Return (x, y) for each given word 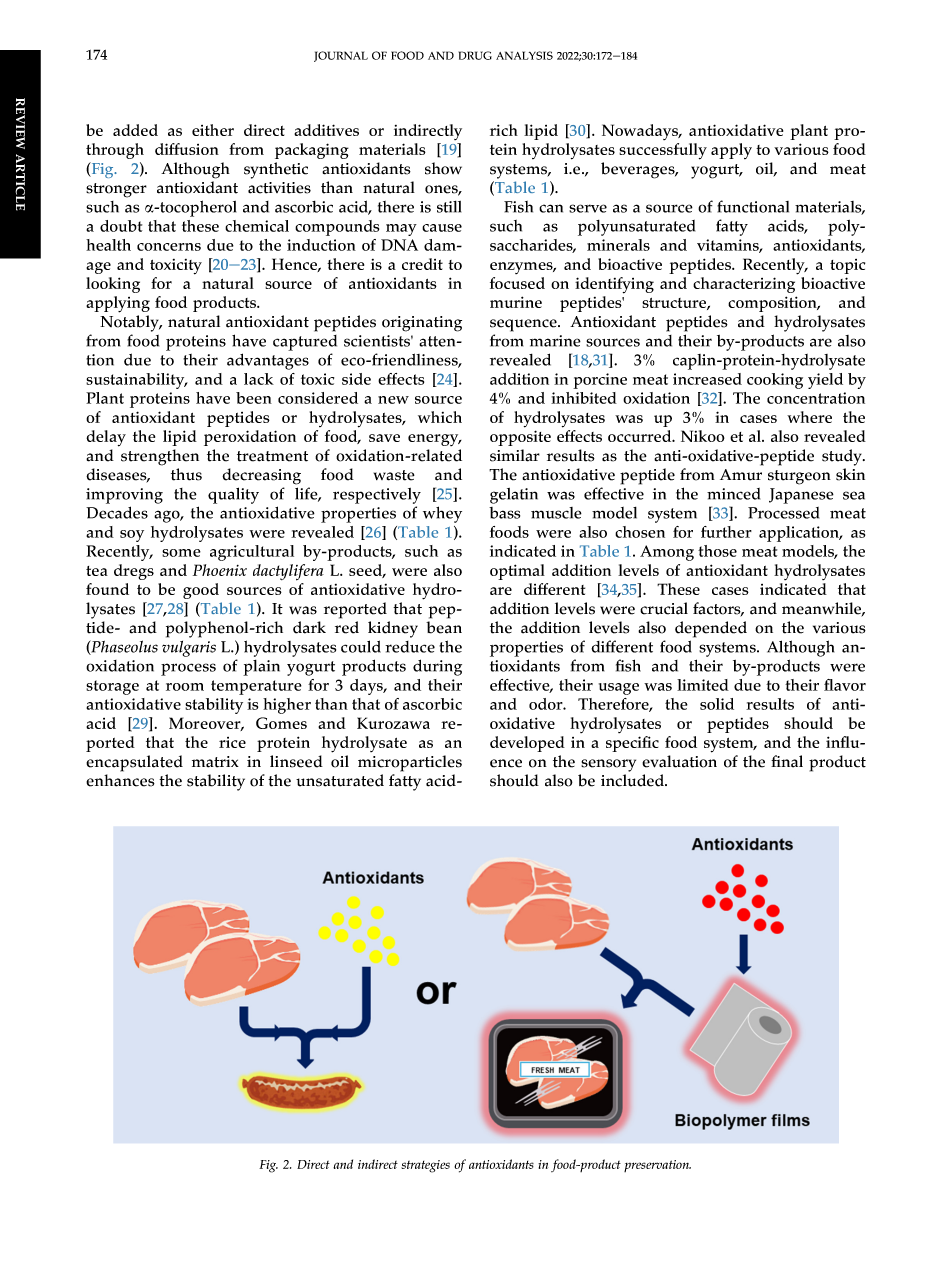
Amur (741, 475)
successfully (663, 151)
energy (434, 440)
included (634, 780)
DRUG (475, 55)
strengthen (160, 457)
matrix (215, 762)
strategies (425, 1166)
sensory (608, 765)
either (213, 130)
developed (527, 744)
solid (717, 704)
